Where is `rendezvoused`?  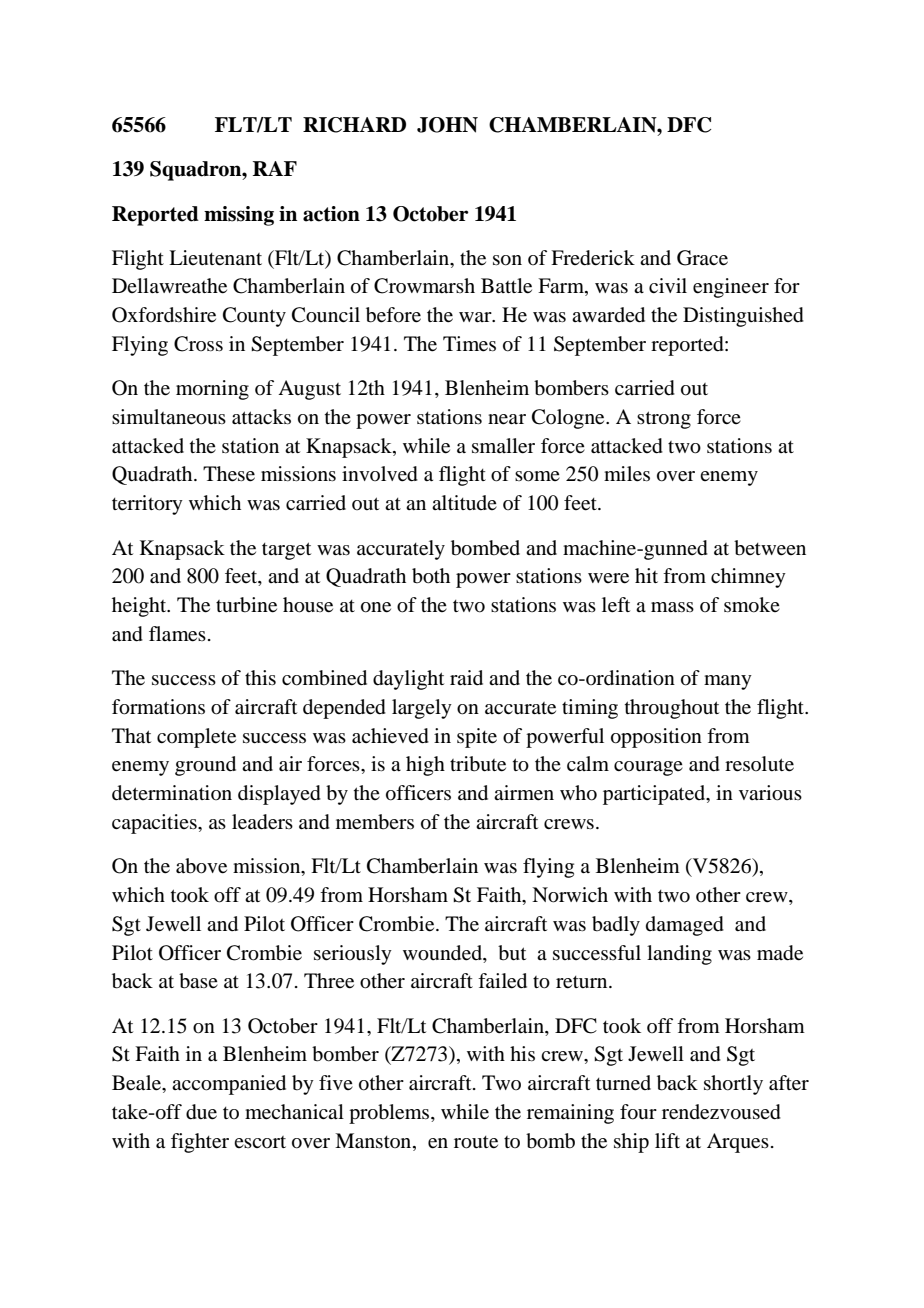
rendezvoused is located at coordinates (721, 1112).
